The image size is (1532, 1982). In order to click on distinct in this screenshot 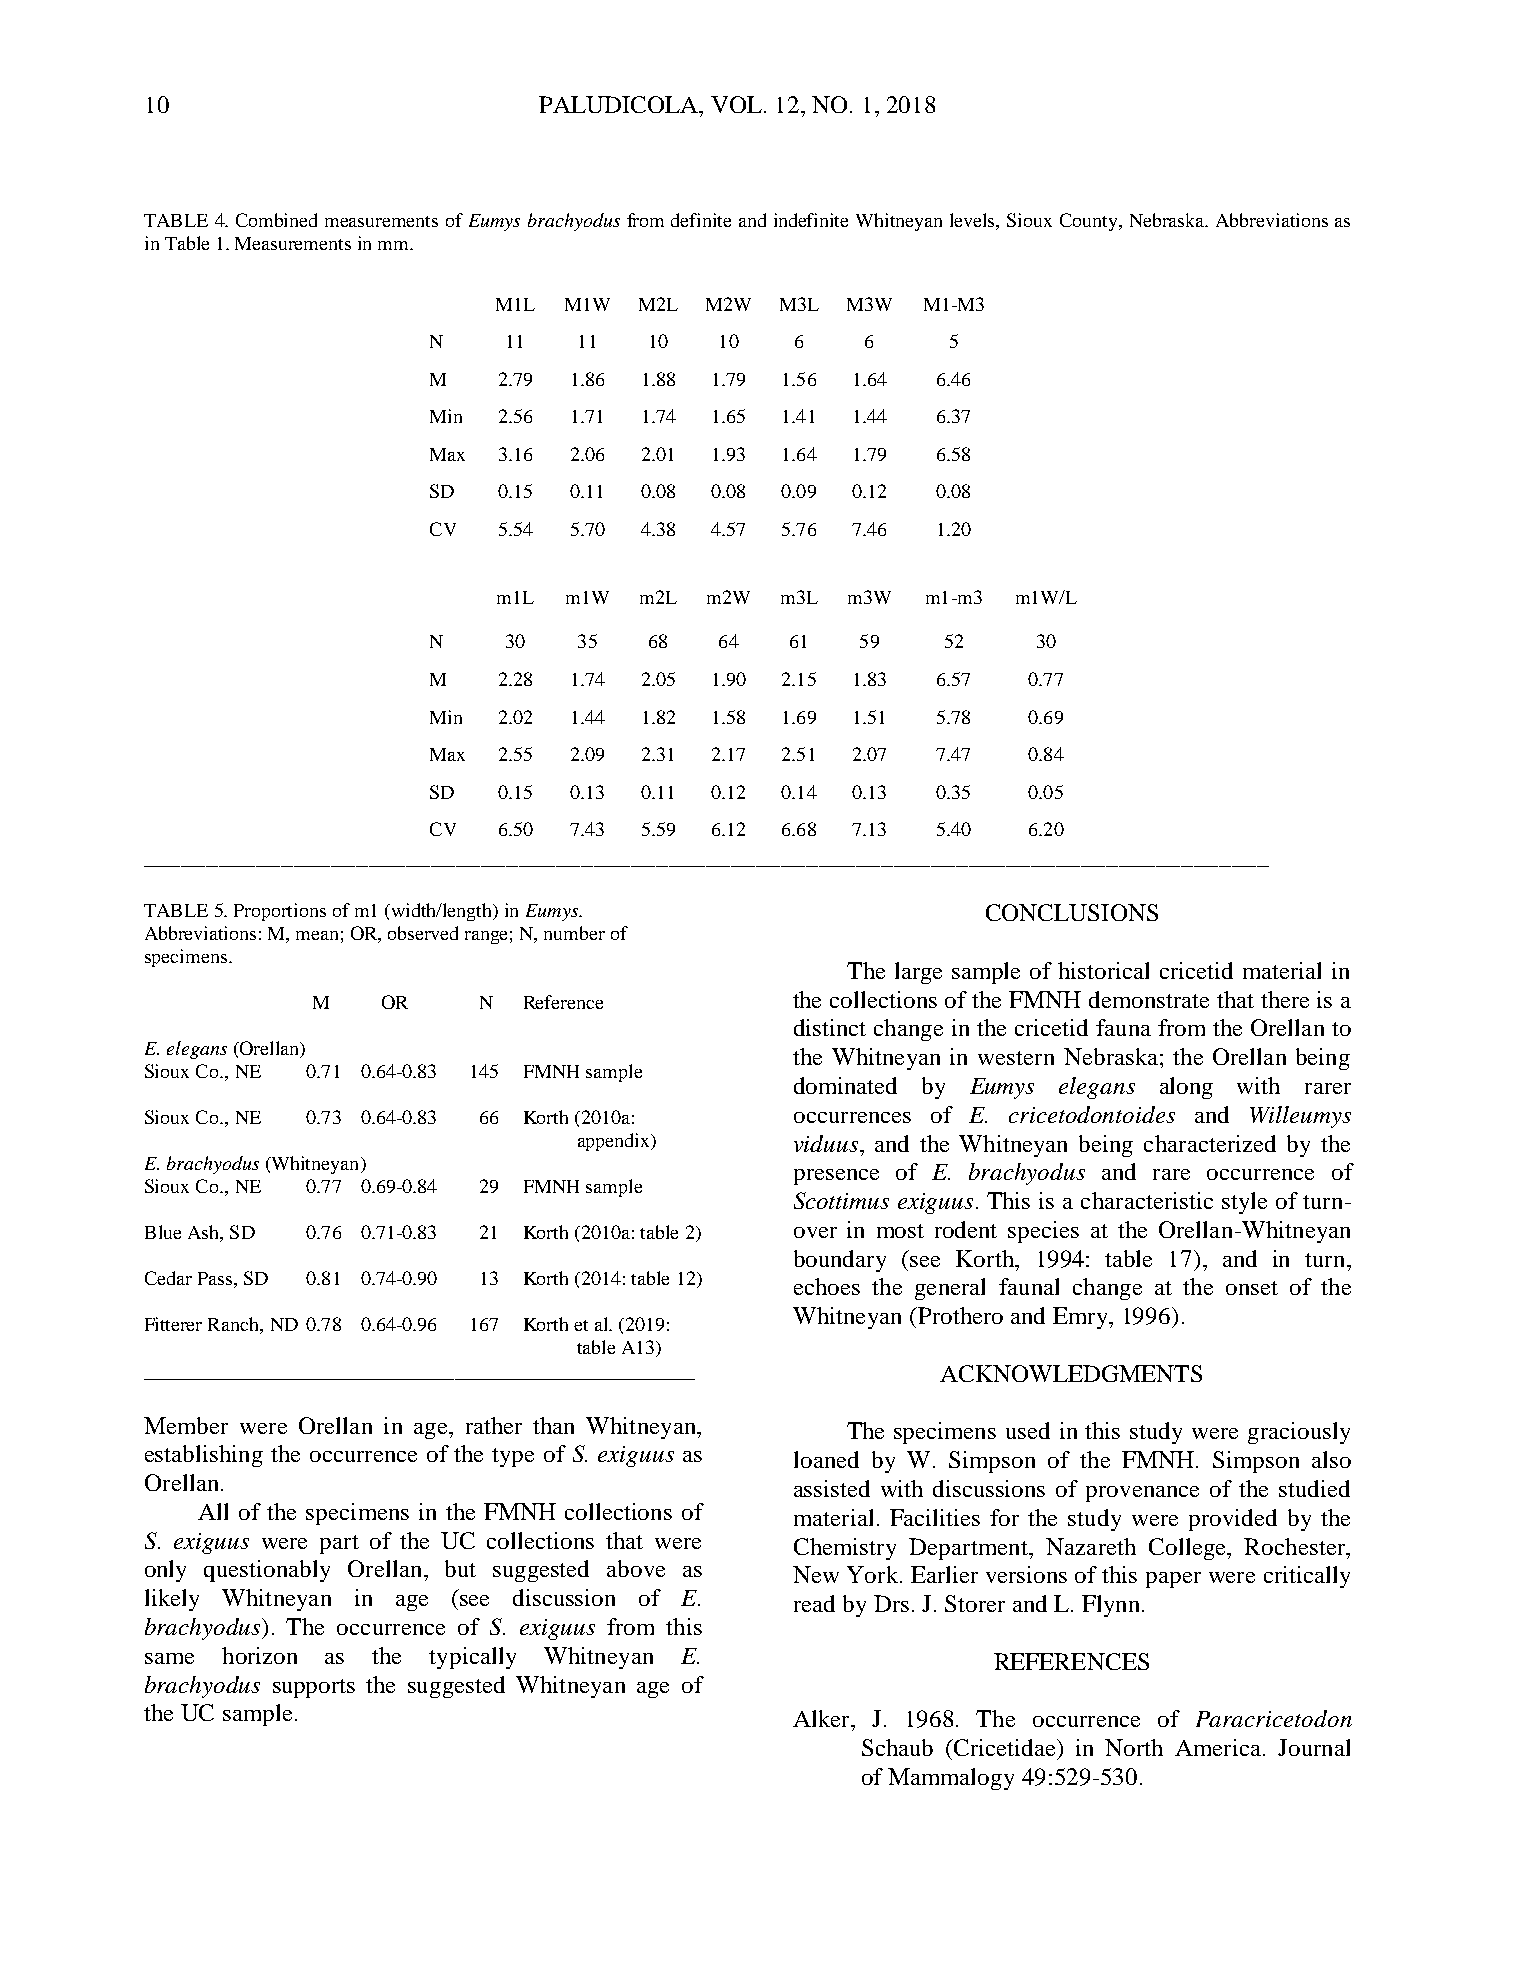, I will do `click(830, 1027)`.
